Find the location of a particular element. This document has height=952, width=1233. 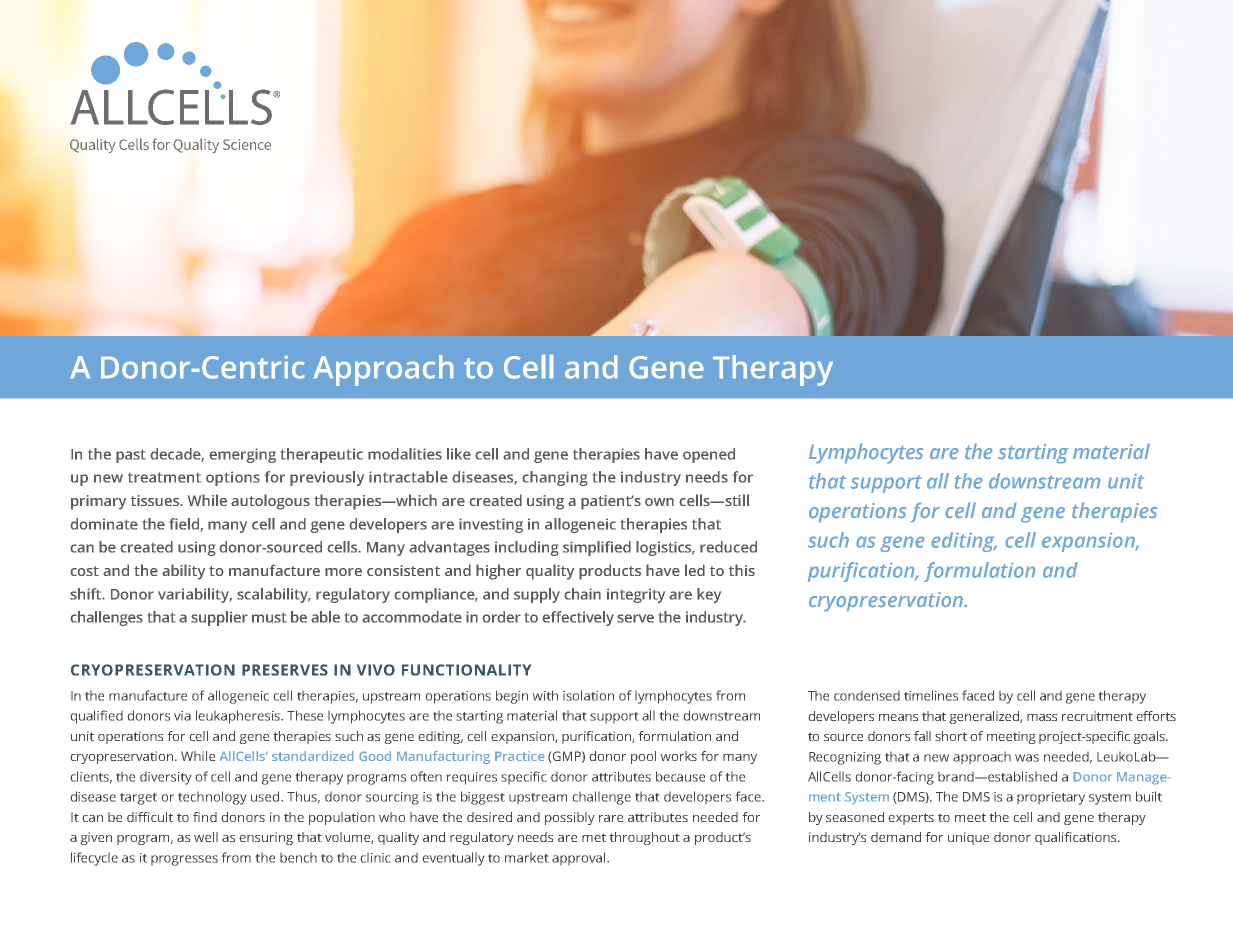

simplified is located at coordinates (597, 548).
